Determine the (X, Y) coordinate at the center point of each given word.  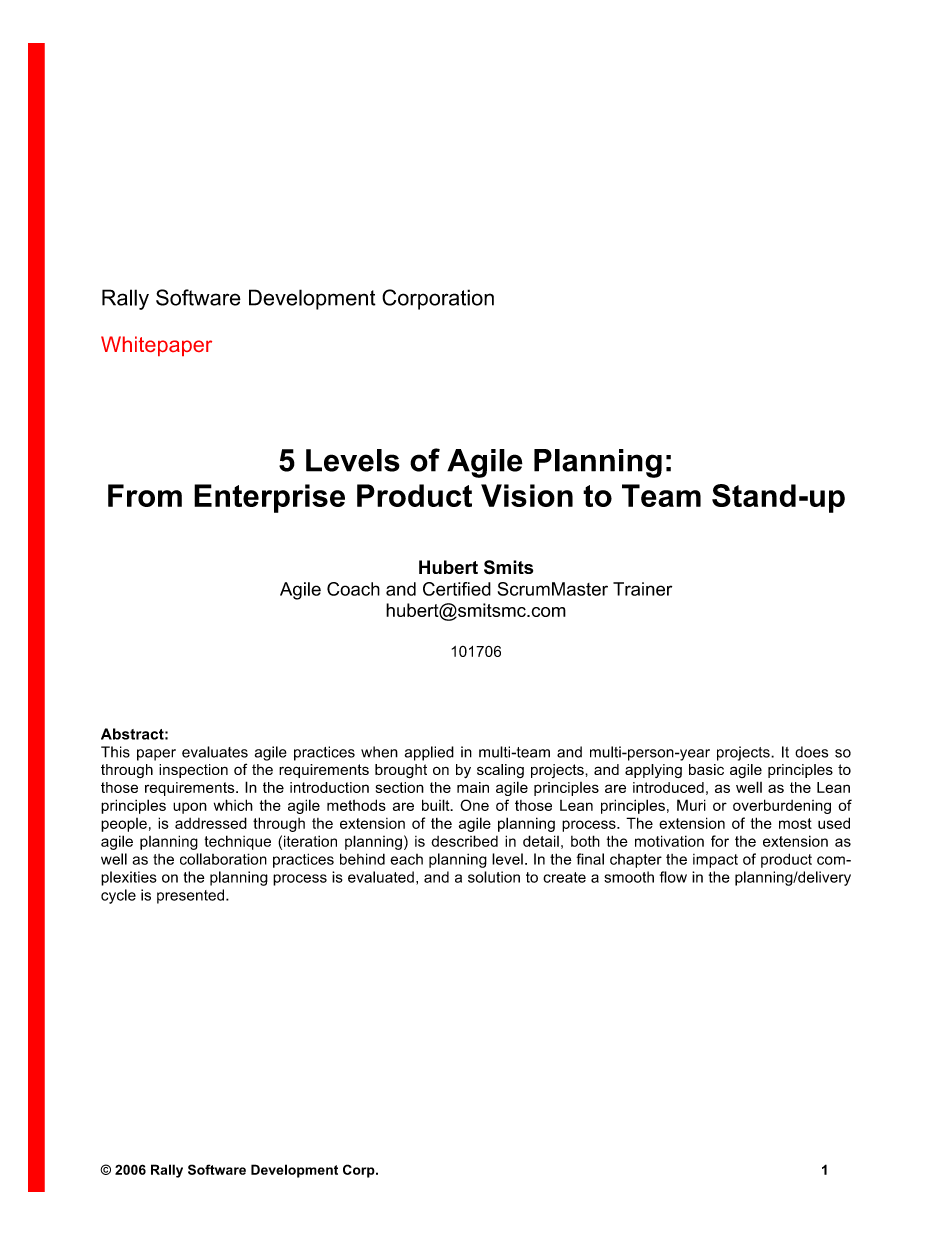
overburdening (782, 806)
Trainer (642, 589)
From (145, 495)
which (233, 805)
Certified (457, 589)
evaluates (215, 752)
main (473, 787)
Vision (527, 495)
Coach (353, 589)
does (811, 752)
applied (429, 753)
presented (192, 896)
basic (706, 769)
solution (494, 877)
